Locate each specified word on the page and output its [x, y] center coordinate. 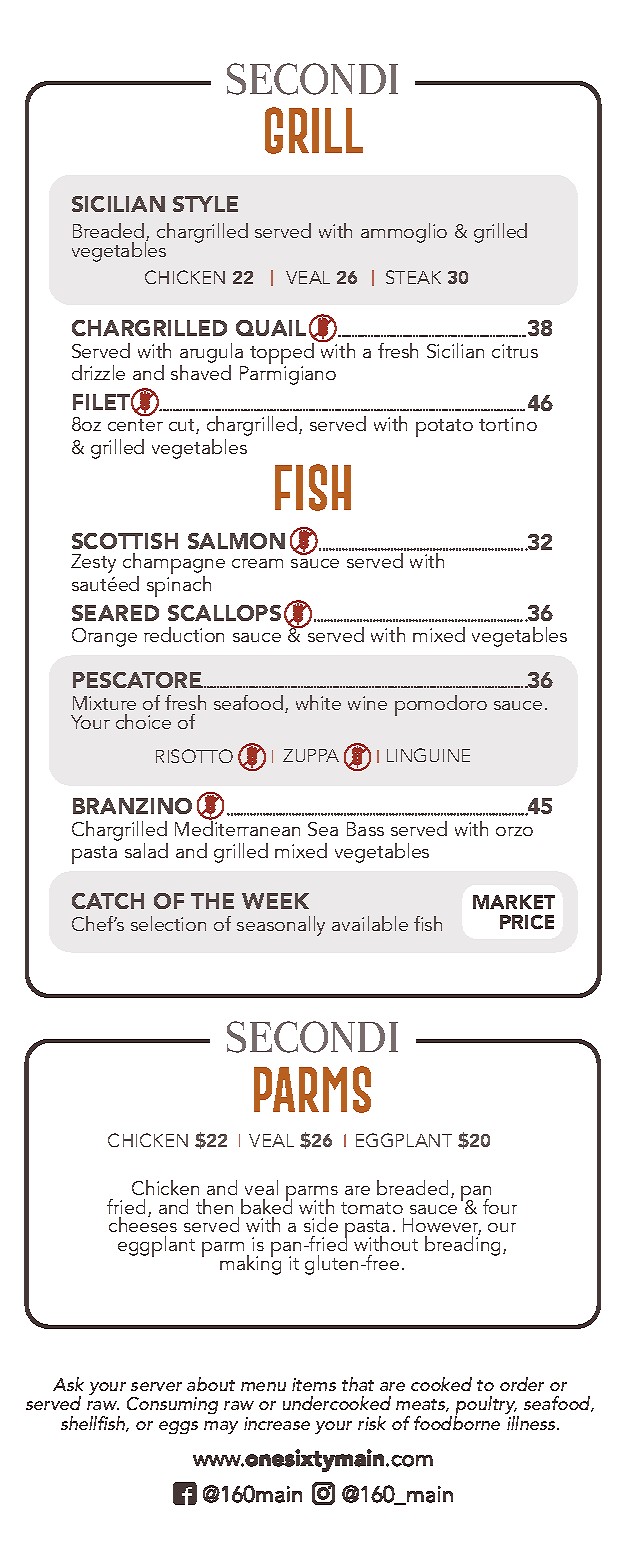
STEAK [413, 277]
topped [282, 353]
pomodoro [441, 705]
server [156, 1386]
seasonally [281, 926]
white [318, 702]
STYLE [205, 204]
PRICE [527, 922]
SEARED [115, 613]
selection [168, 923]
